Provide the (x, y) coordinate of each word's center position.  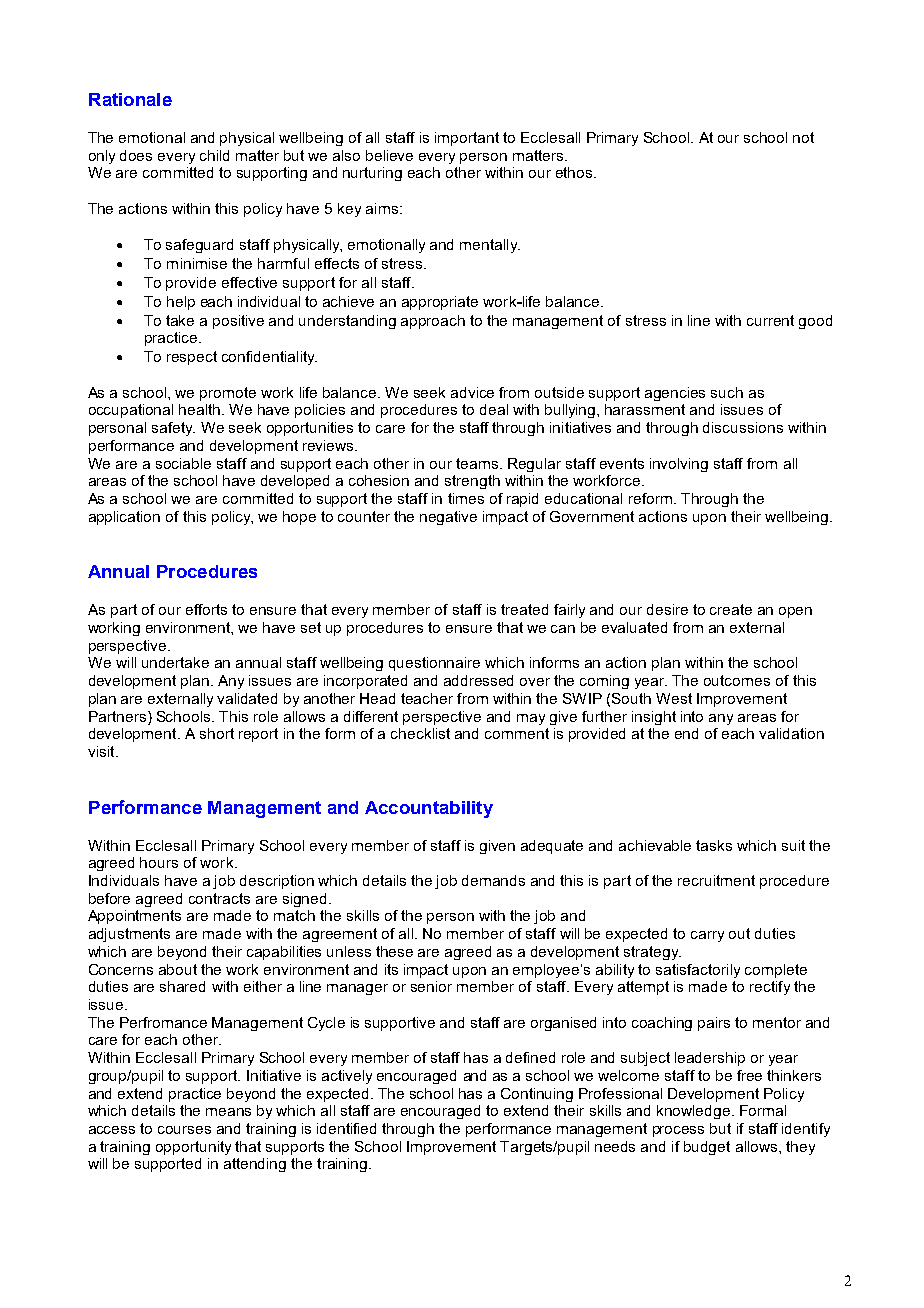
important (467, 139)
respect (192, 358)
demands (493, 880)
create (731, 609)
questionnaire (434, 664)
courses (184, 1130)
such (727, 392)
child (214, 155)
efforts (206, 609)
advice (472, 392)
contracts (219, 898)
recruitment (716, 880)
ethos (575, 172)
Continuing (537, 1095)
